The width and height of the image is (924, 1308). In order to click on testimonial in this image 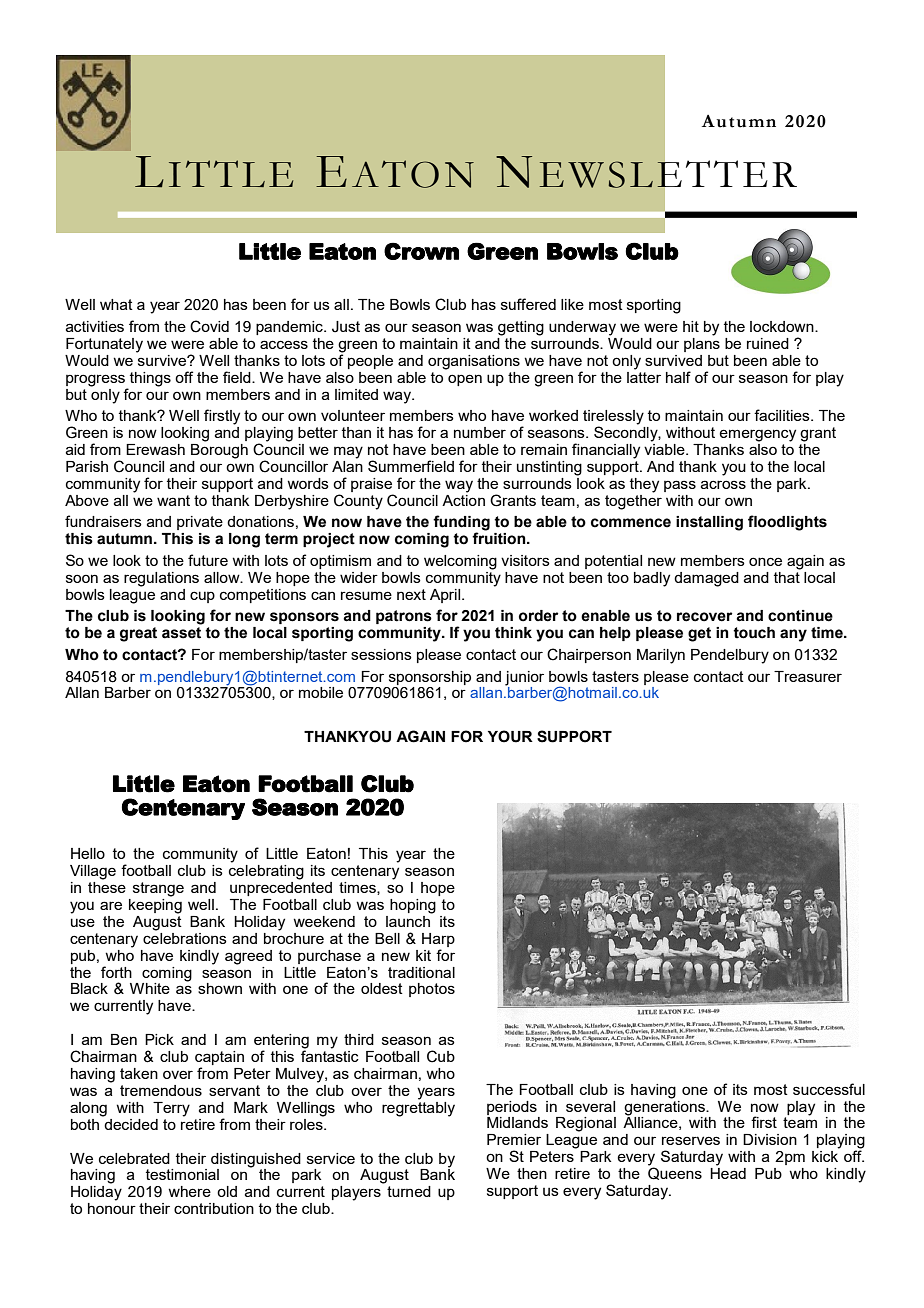, I will do `click(182, 1174)`.
